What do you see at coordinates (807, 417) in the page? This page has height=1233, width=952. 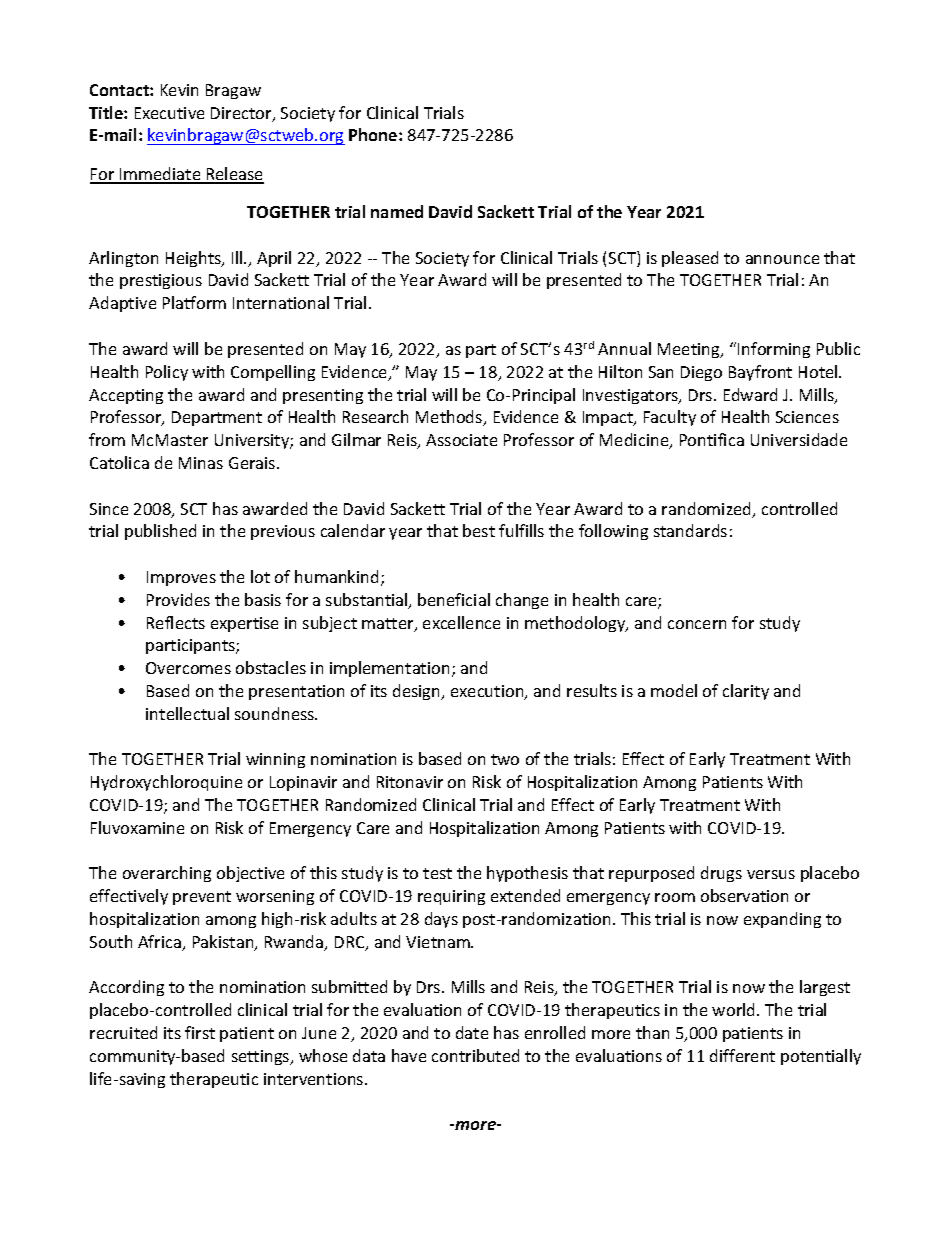 I see `Sciences` at bounding box center [807, 417].
